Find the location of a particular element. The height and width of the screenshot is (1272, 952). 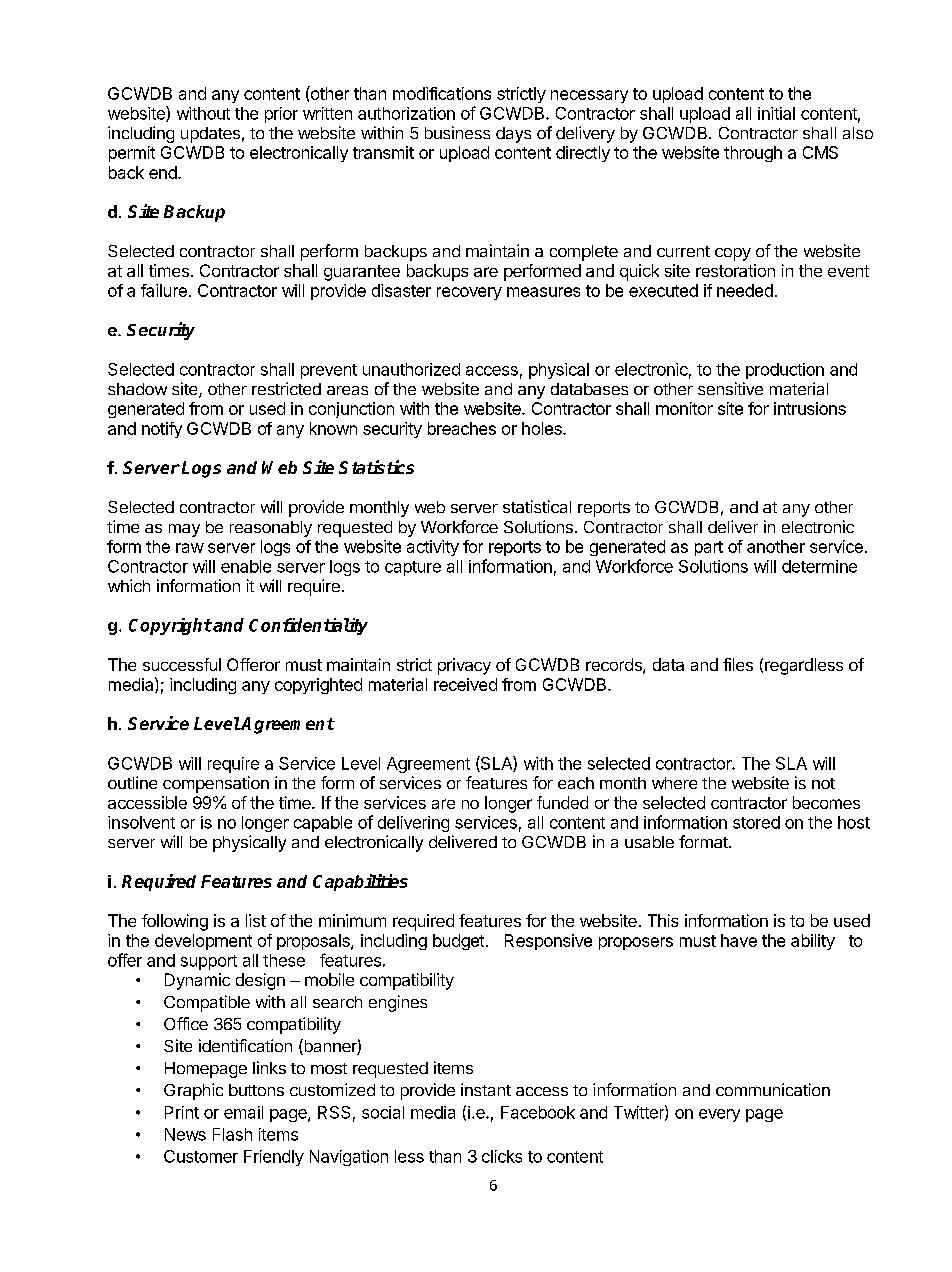

holes is located at coordinates (543, 428).
